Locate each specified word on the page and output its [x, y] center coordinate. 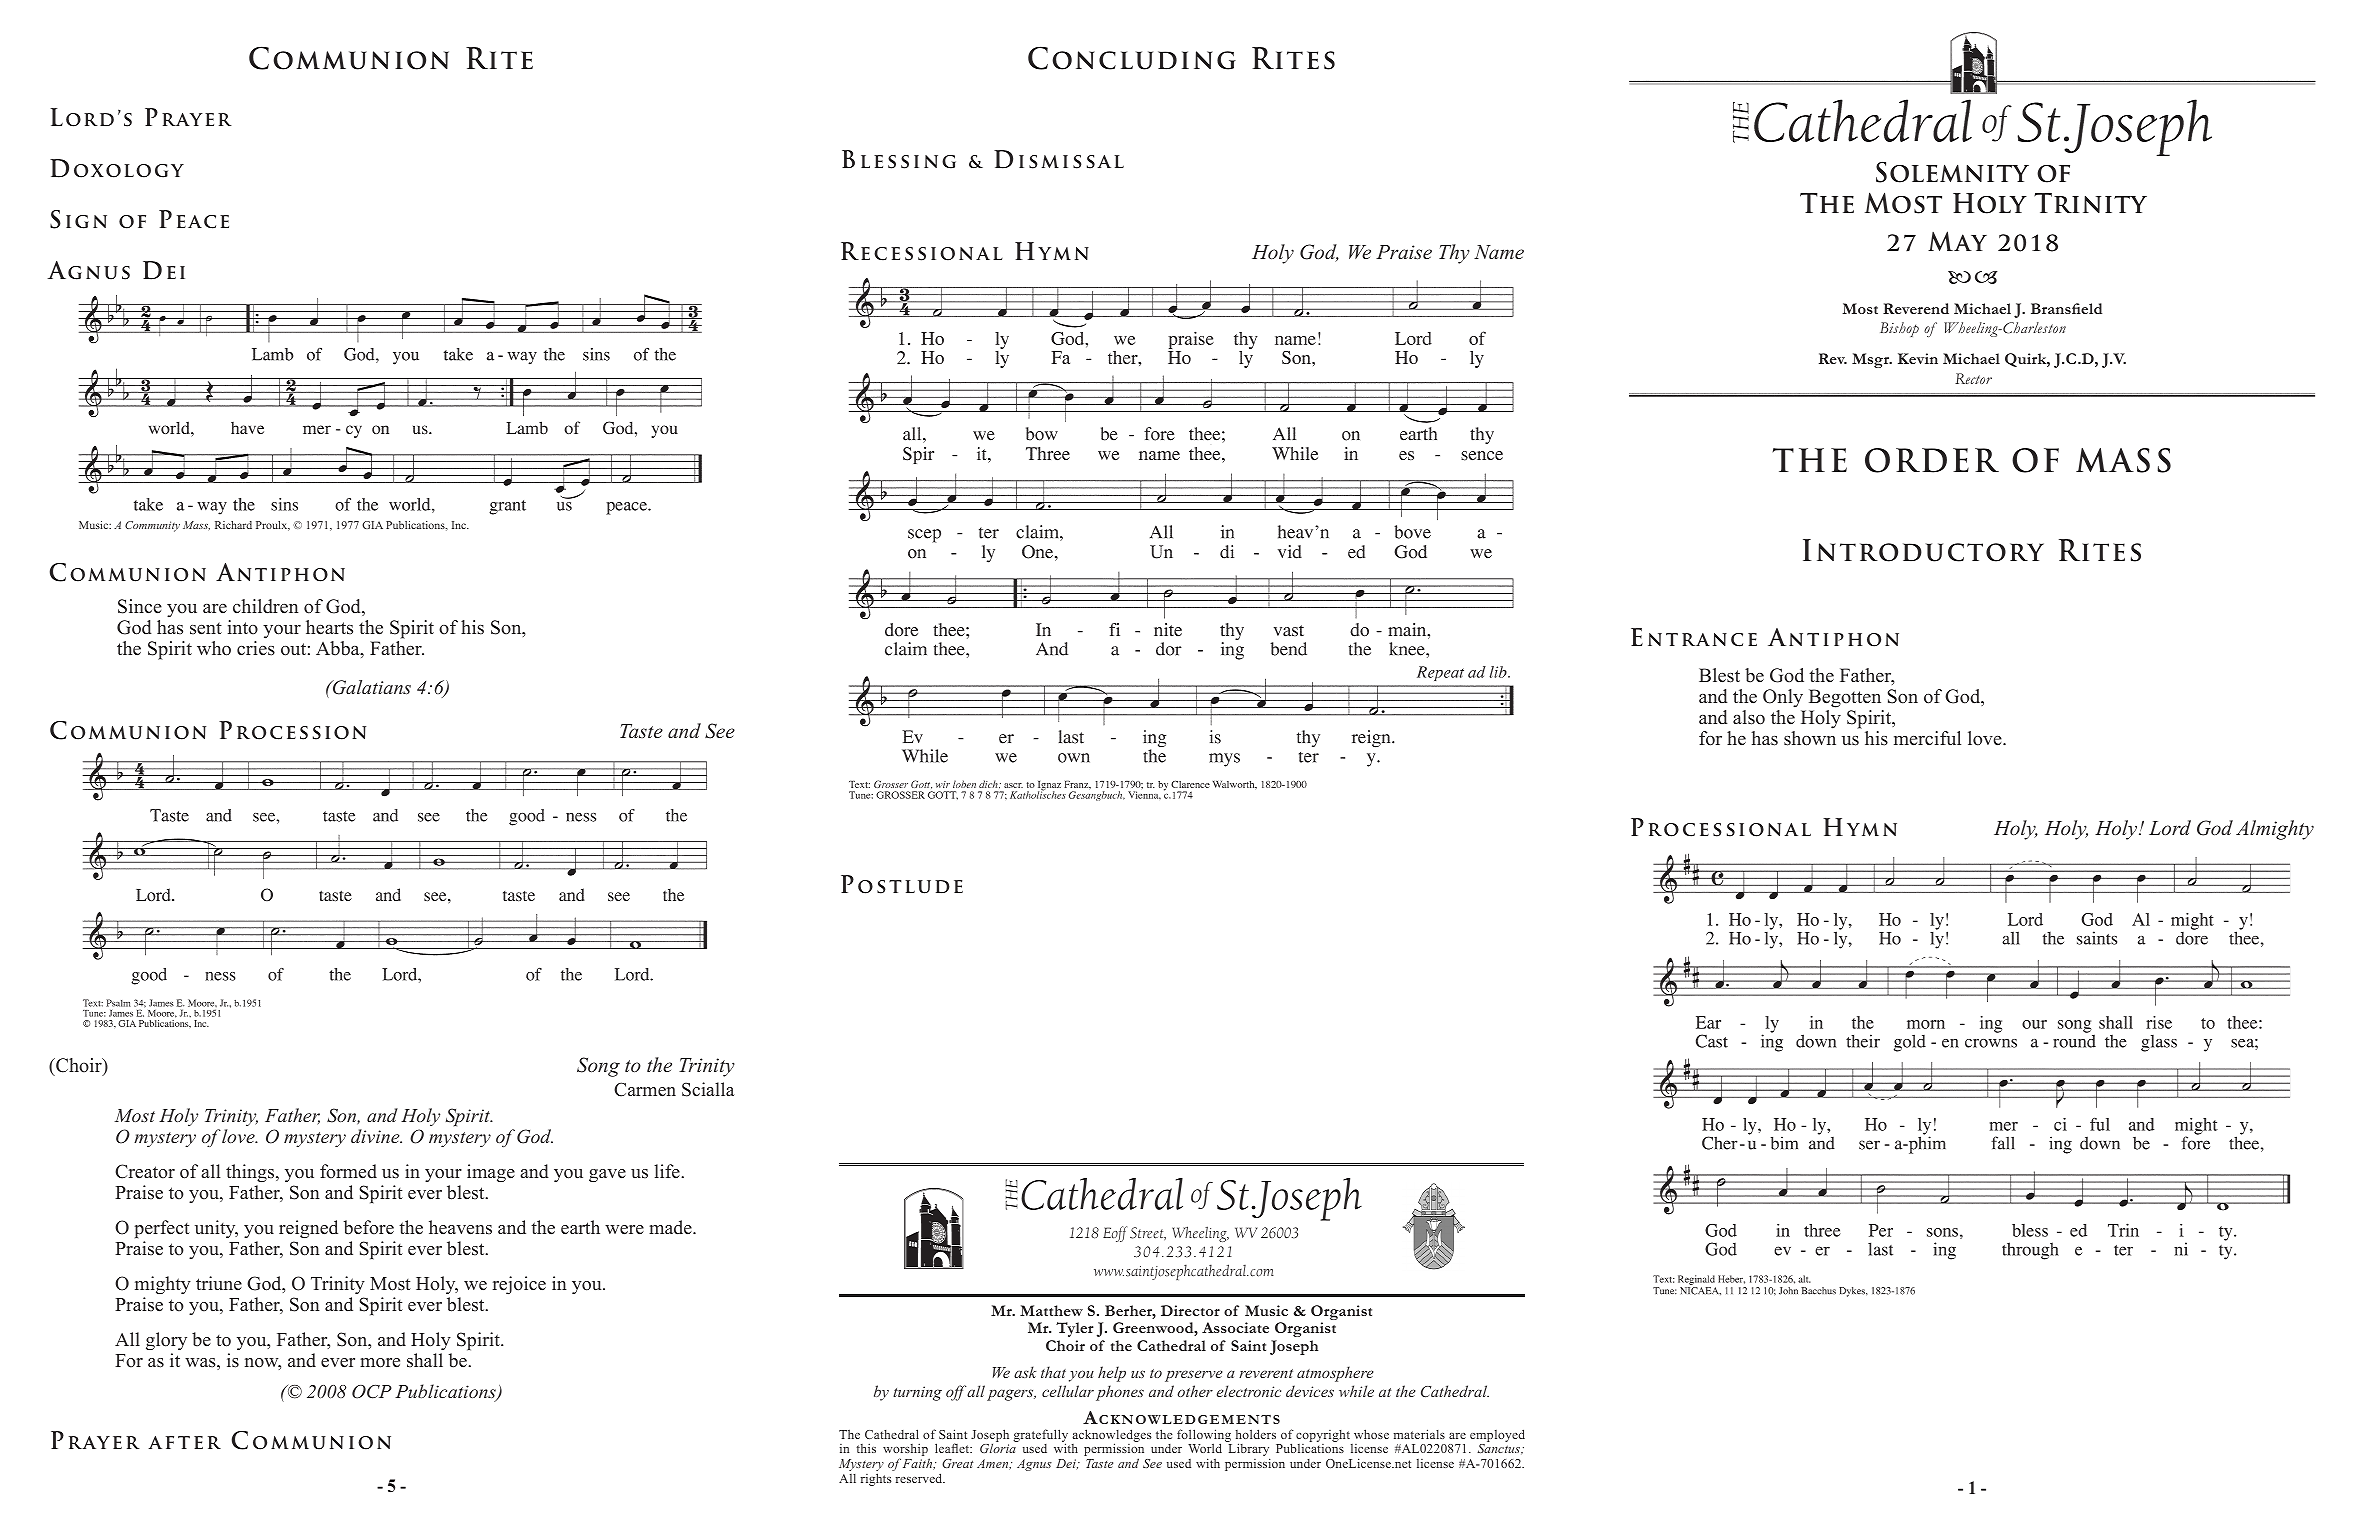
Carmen [645, 1089]
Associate [1235, 1327]
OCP [372, 1392]
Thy [1454, 254]
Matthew [1051, 1310]
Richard [233, 525]
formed [348, 1171]
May [1957, 241]
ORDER [1932, 460]
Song [598, 1067]
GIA [372, 525]
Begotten [1845, 698]
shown [1810, 738]
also [1749, 717]
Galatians [371, 687]
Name [1499, 252]
